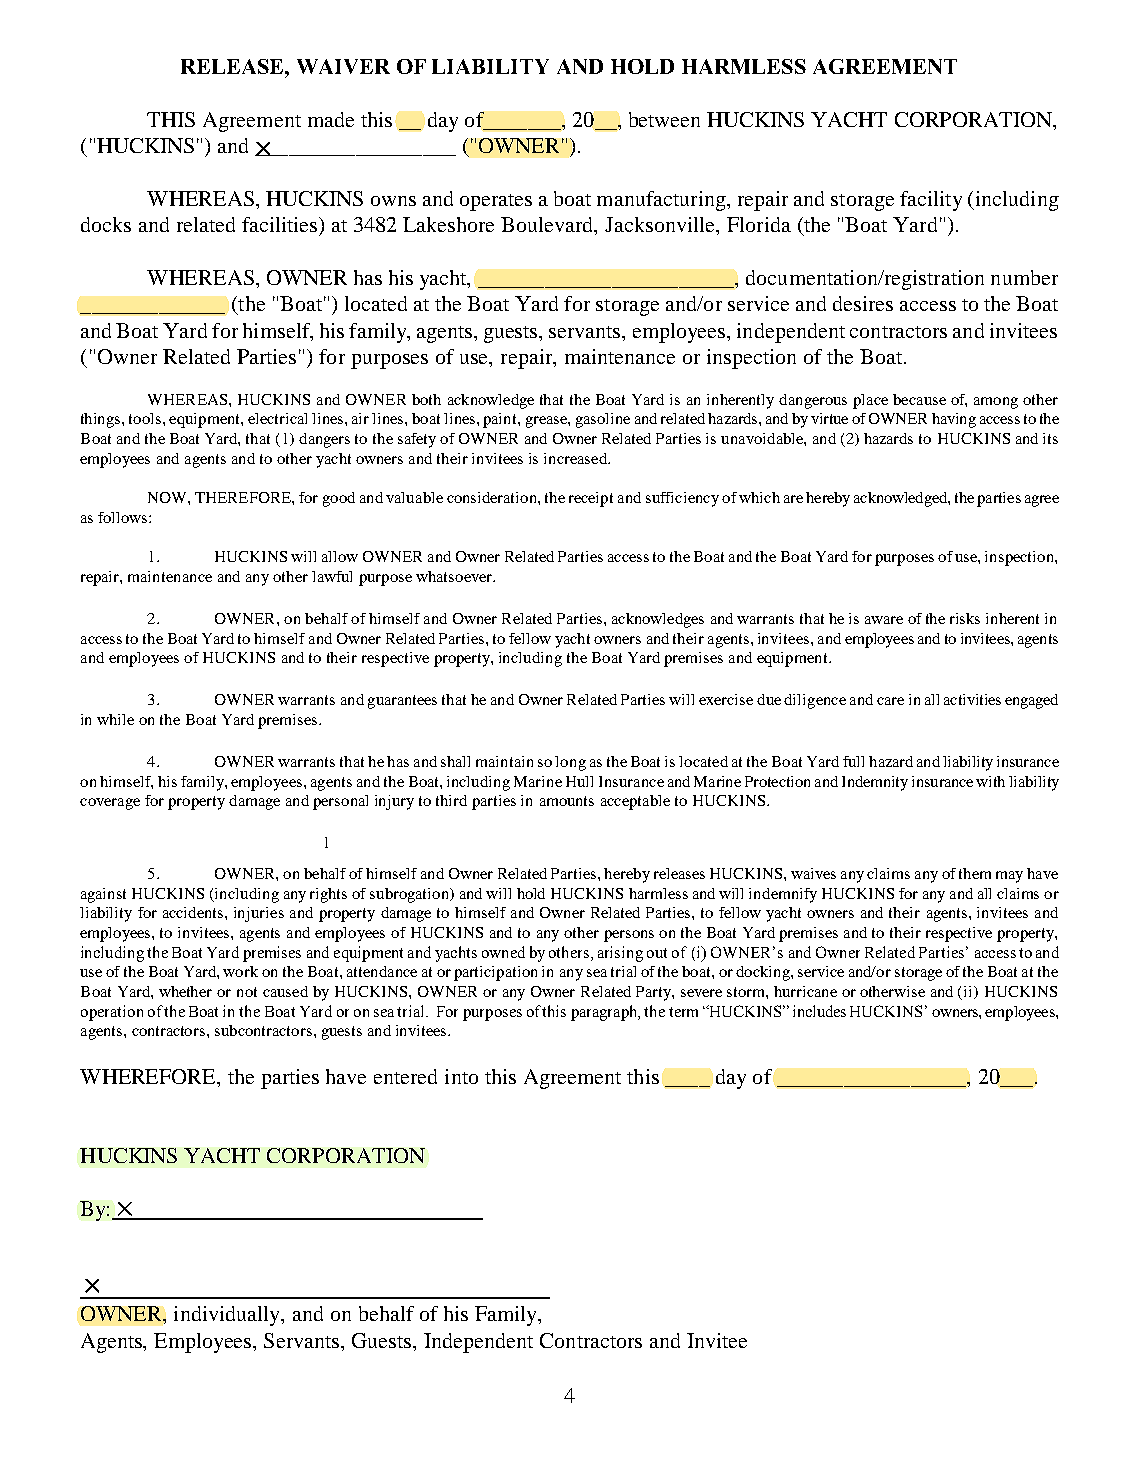  I want to click on facility, so click(931, 201).
